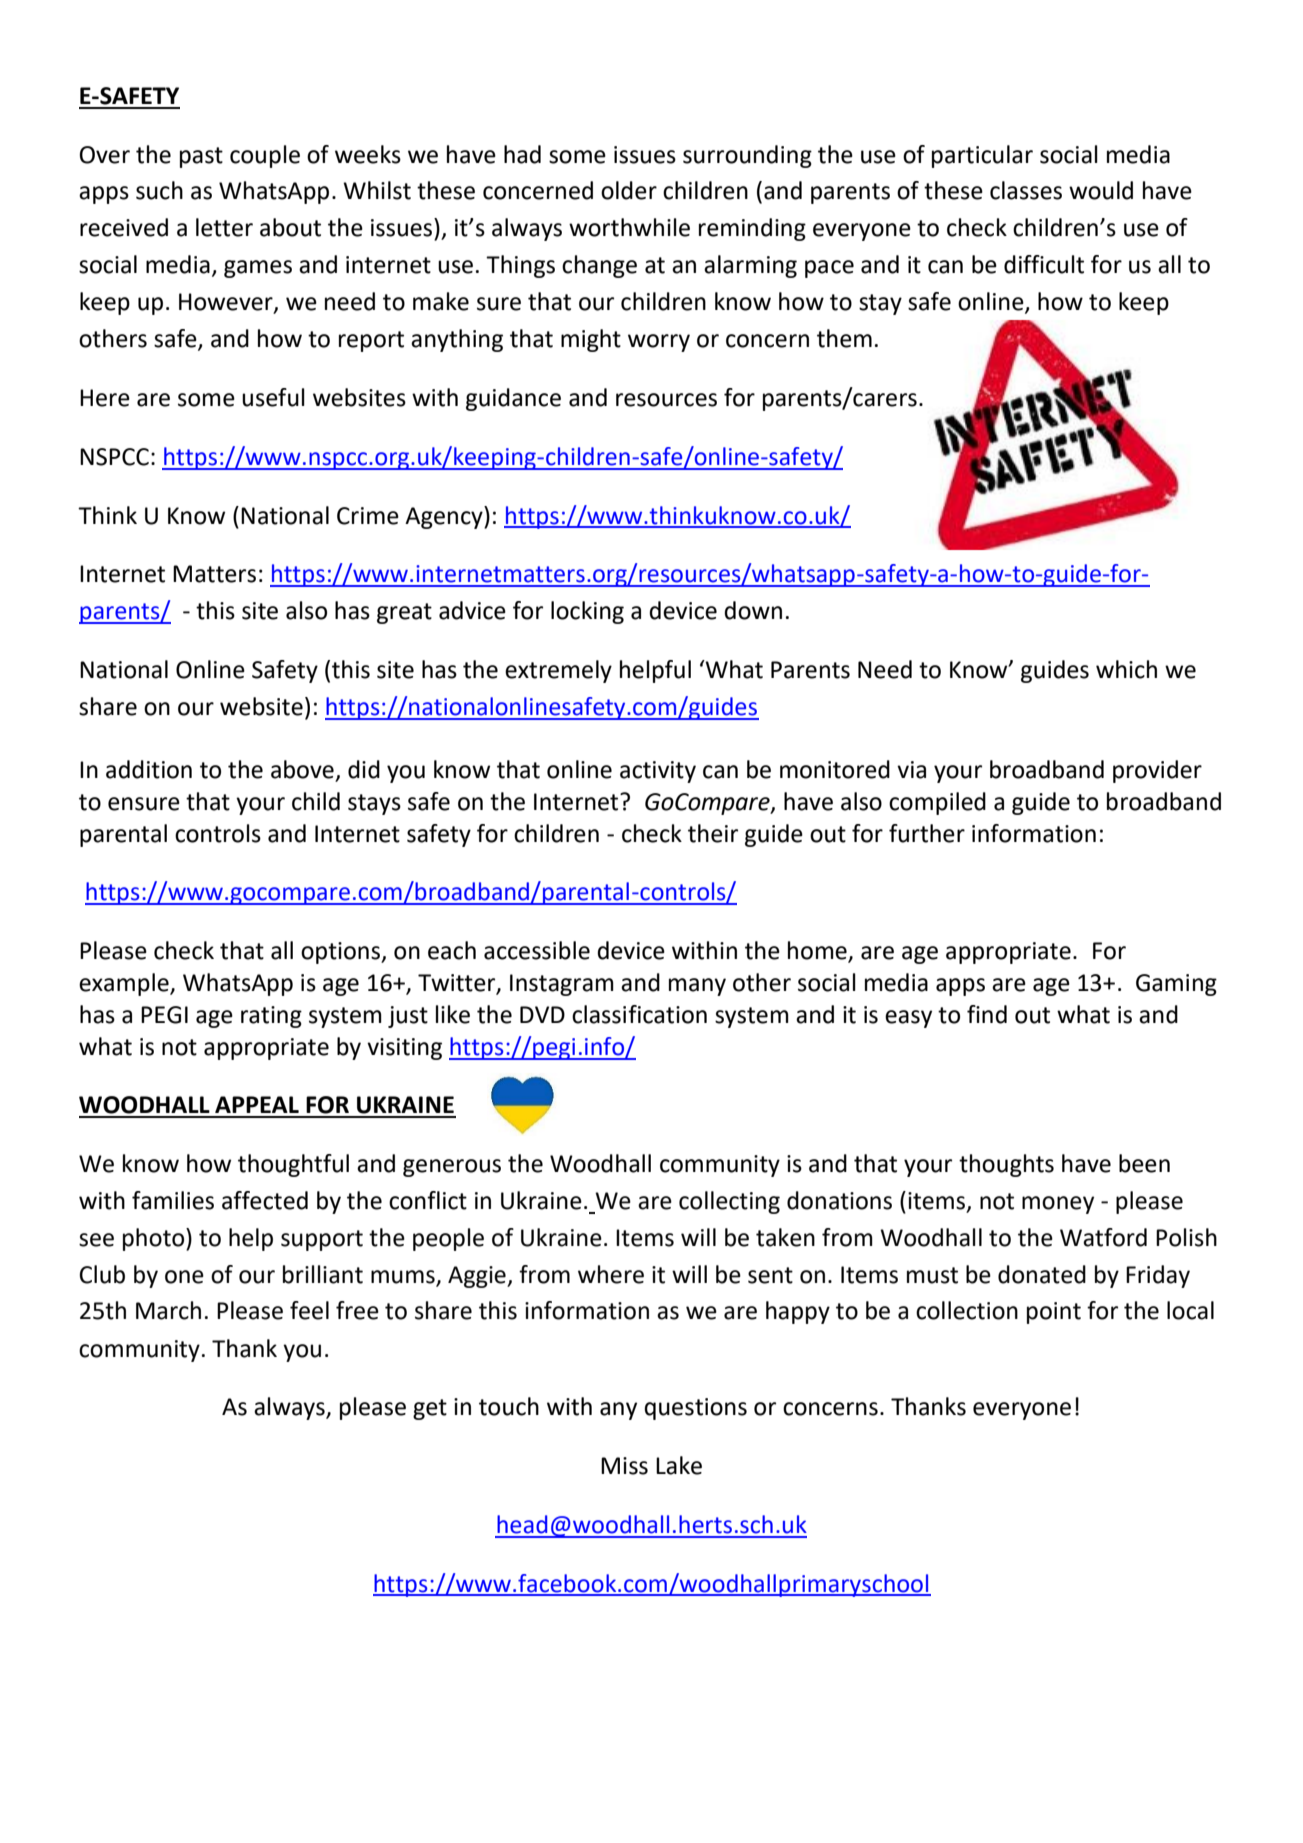 This page has width=1303, height=1843. Describe the element at coordinates (168, 1310) in the page. I see `March` at that location.
